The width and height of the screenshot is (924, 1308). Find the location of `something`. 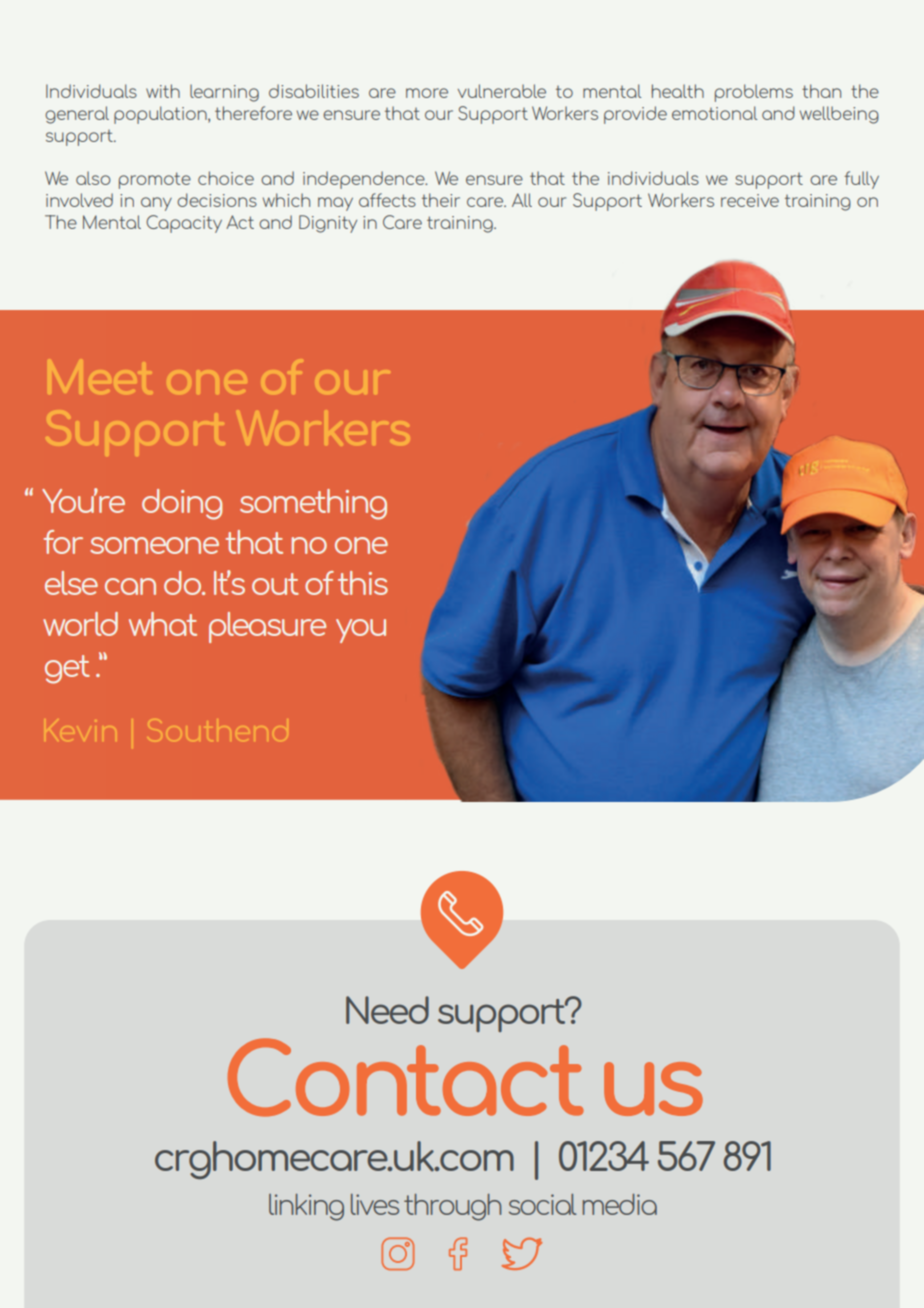

something is located at coordinates (313, 504).
